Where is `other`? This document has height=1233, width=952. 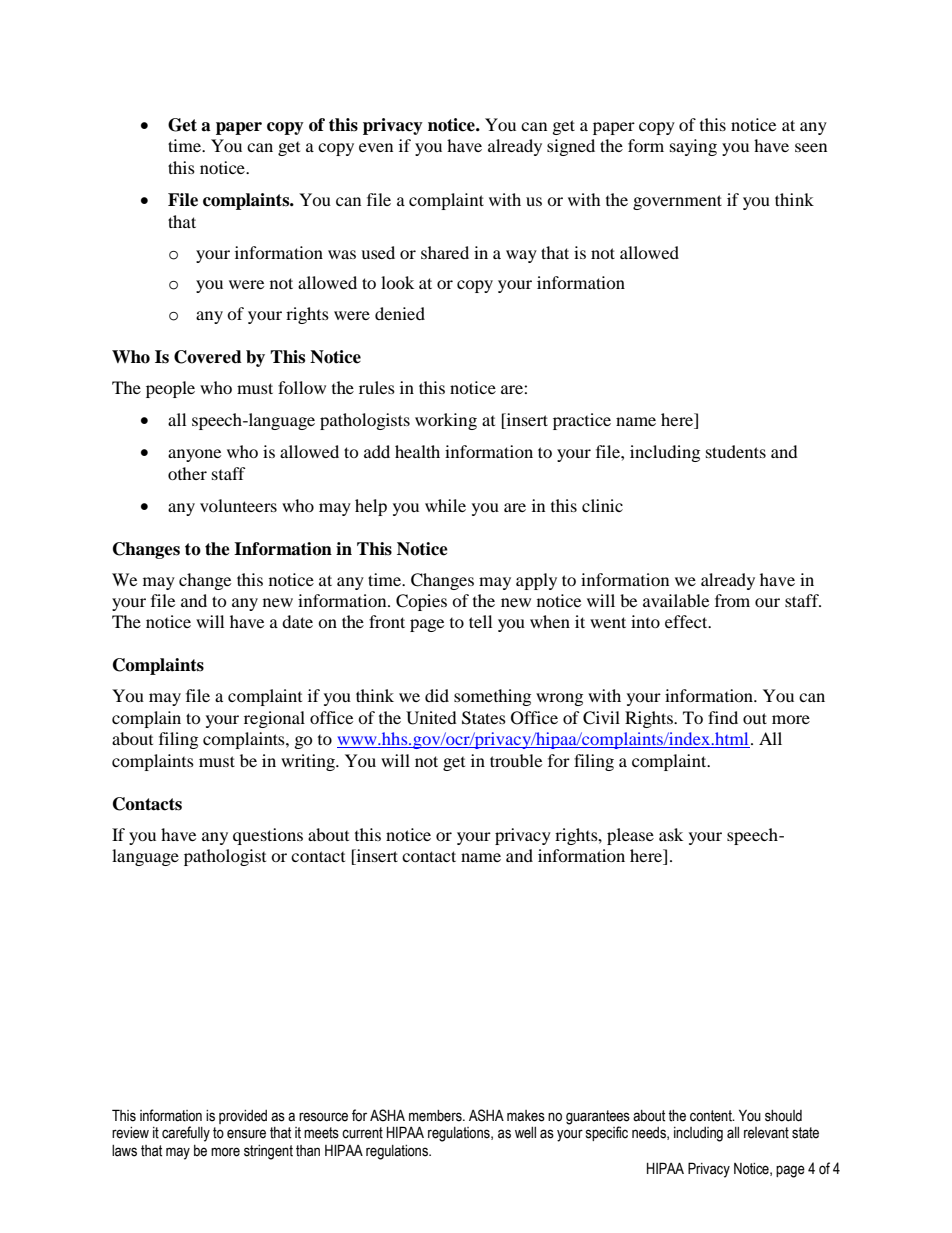 other is located at coordinates (187, 473).
